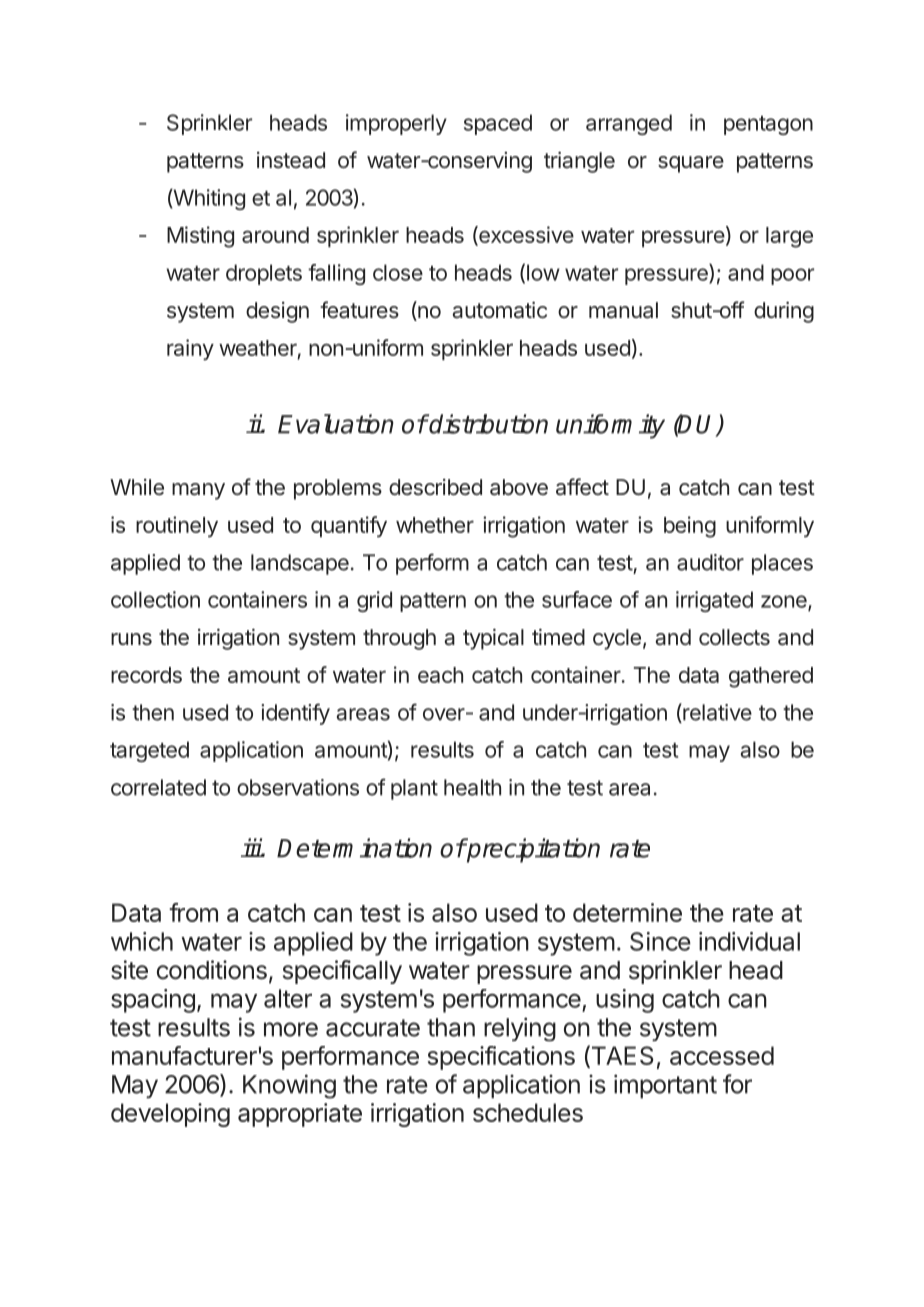 The height and width of the document is (1307, 924). Describe the element at coordinates (170, 1115) in the document. I see `developing` at that location.
